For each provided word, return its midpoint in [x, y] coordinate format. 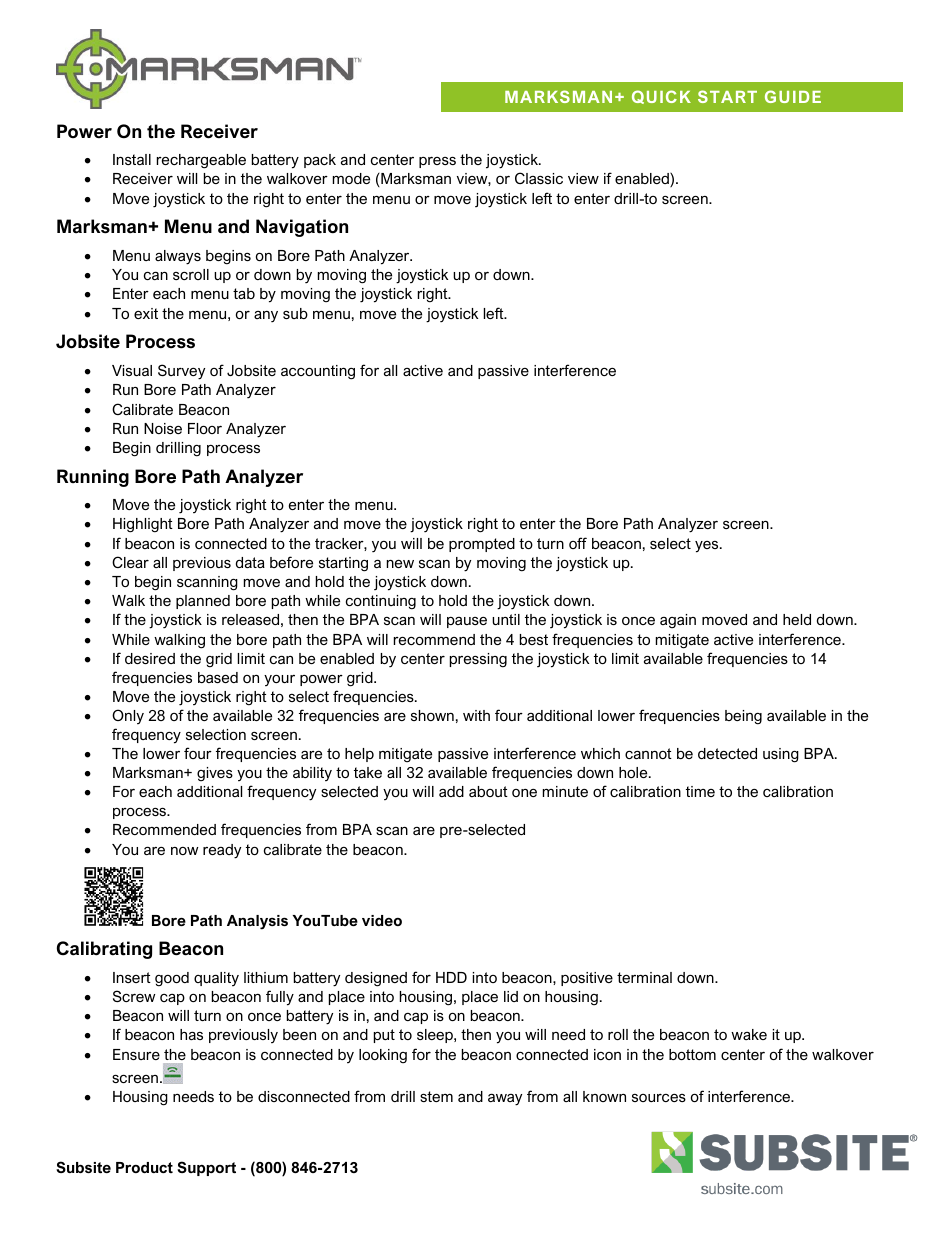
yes [708, 547]
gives [215, 774]
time [700, 791]
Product [144, 1167]
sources [659, 1098]
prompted [482, 545]
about [488, 791]
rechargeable [201, 161]
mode [351, 178]
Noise [163, 428]
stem [436, 1096]
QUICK [661, 97]
